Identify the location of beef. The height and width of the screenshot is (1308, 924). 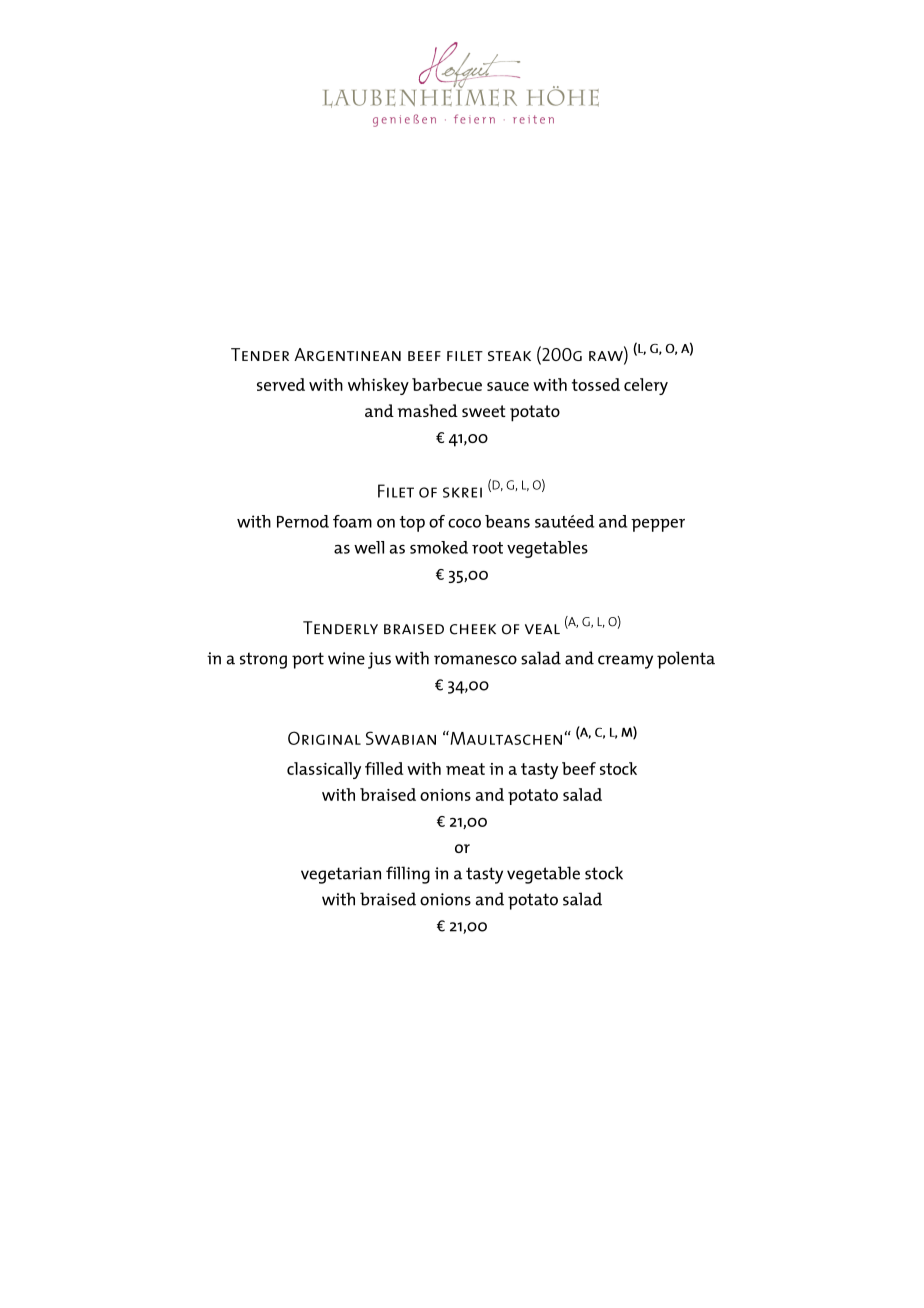
(579, 768).
